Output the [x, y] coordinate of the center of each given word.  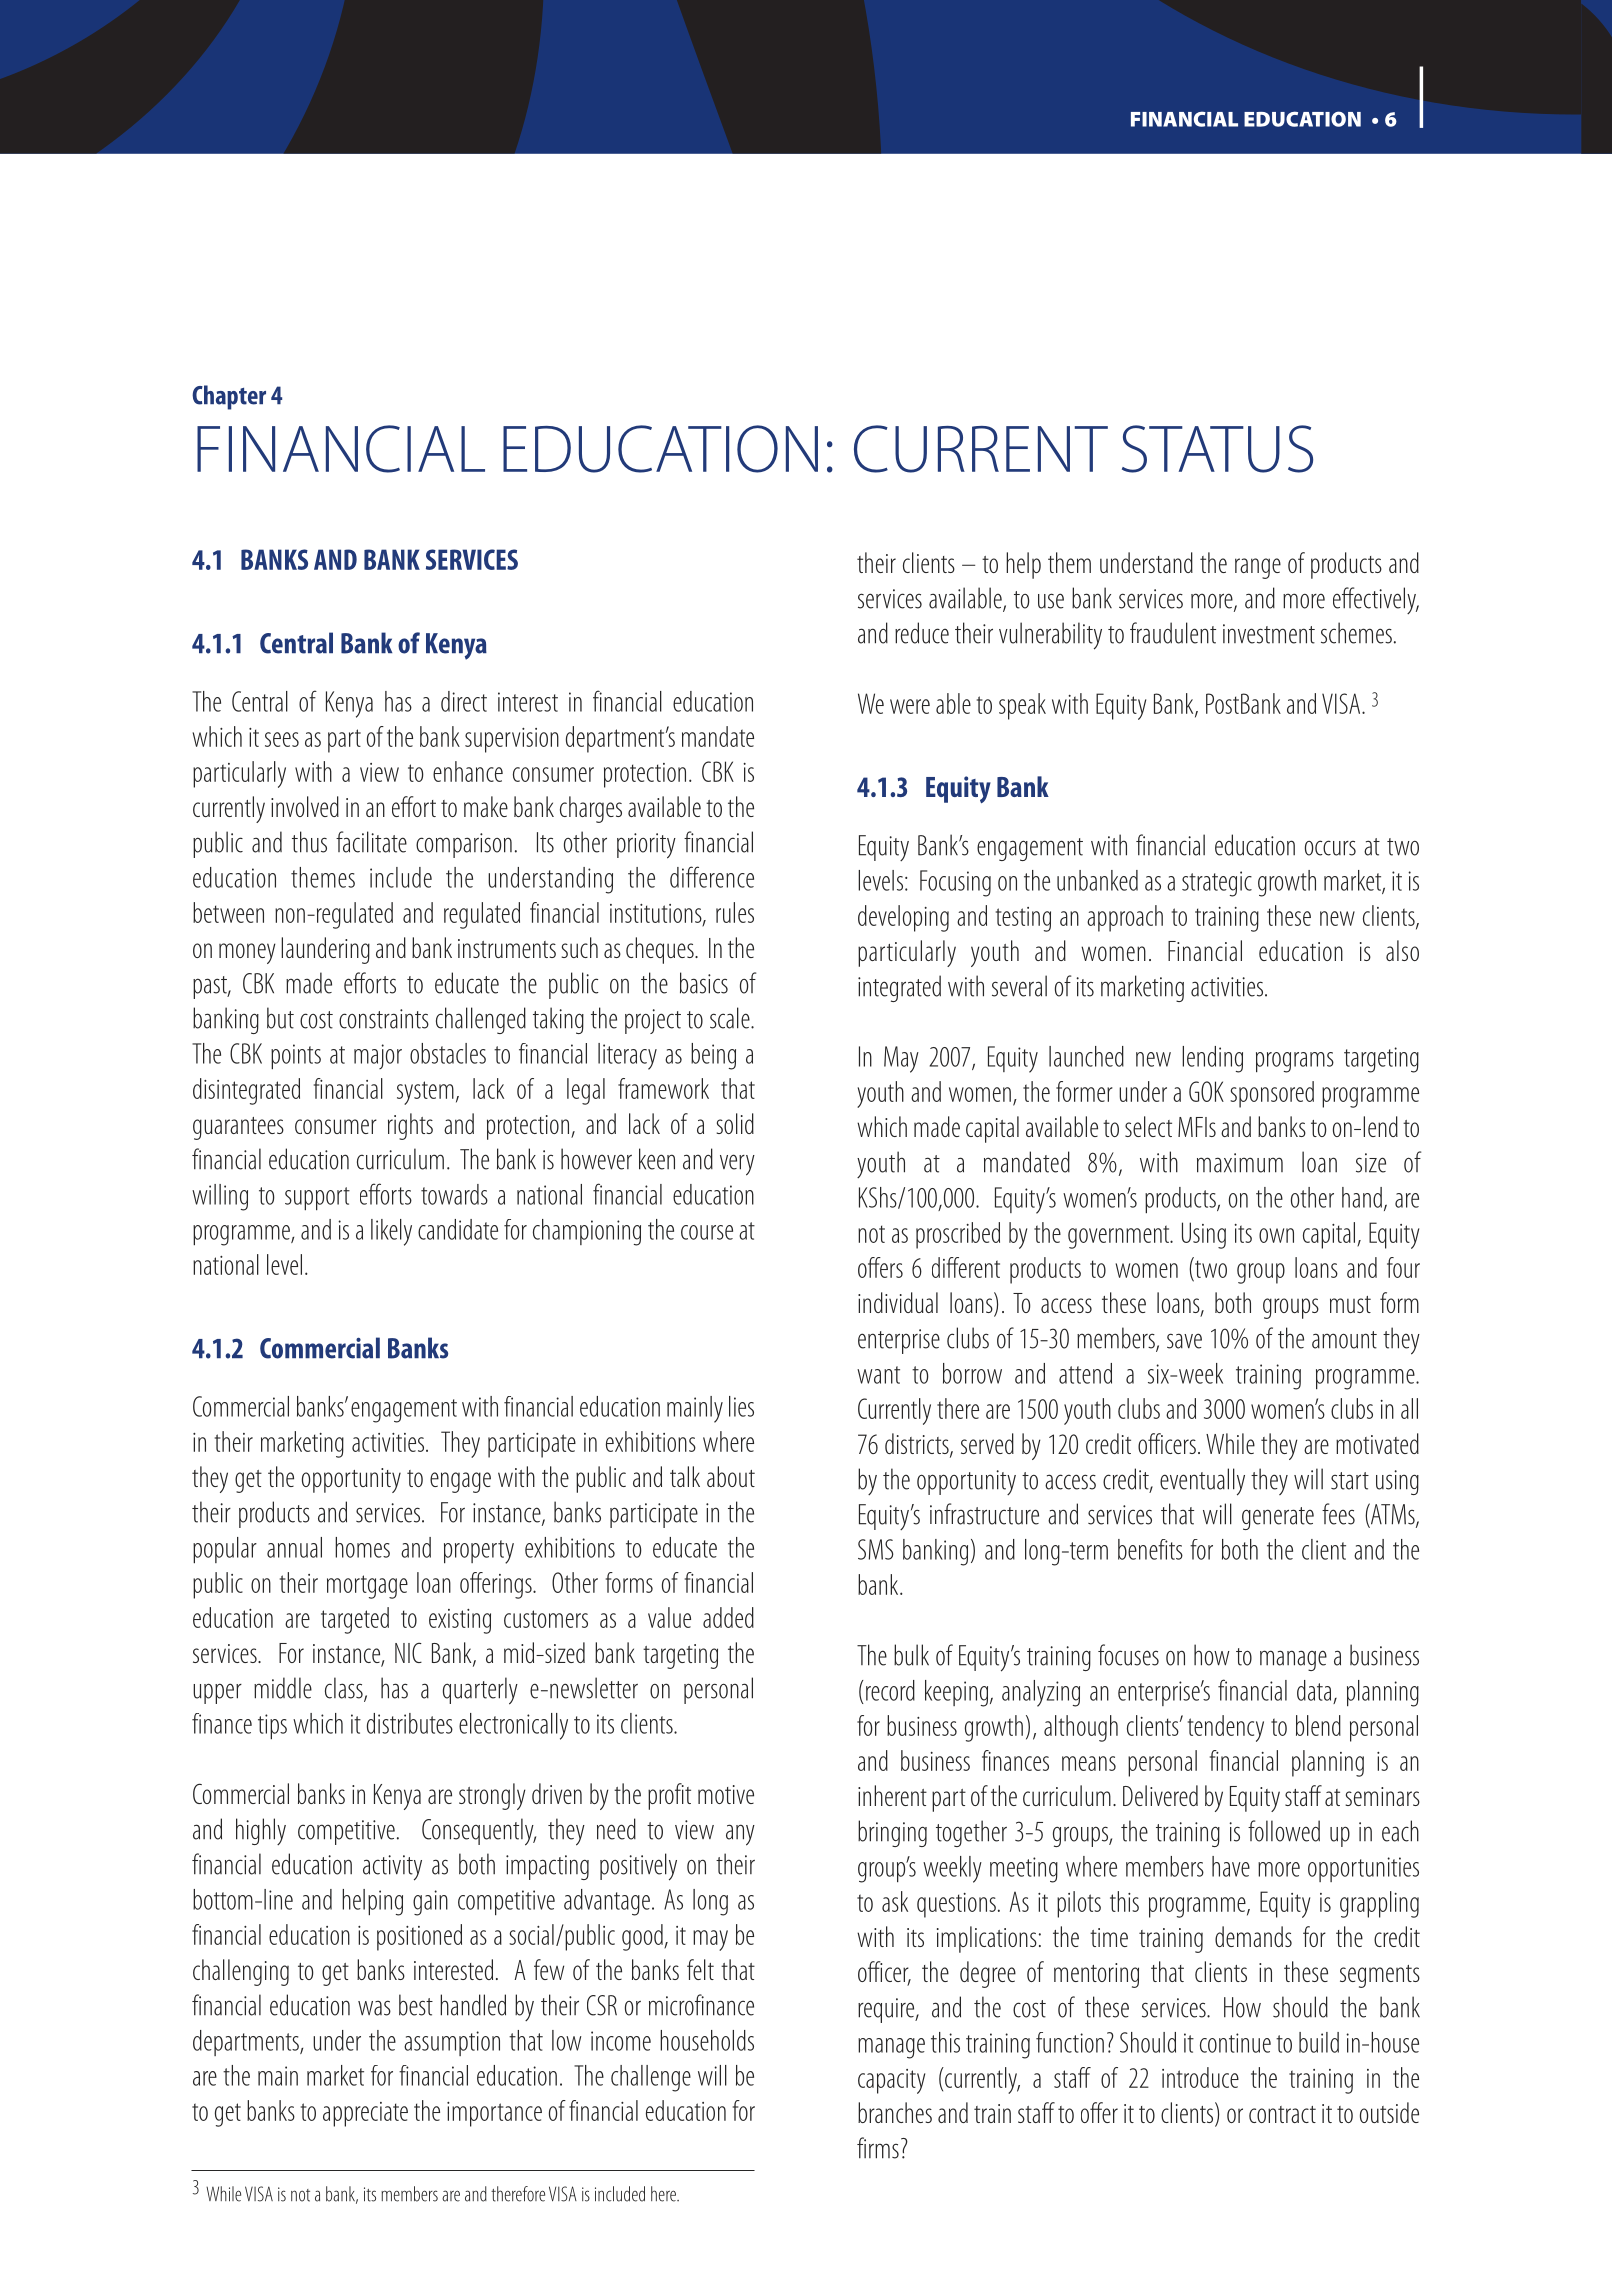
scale [731, 1018]
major [378, 1056]
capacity [891, 2081]
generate [1278, 1518]
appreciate [365, 2114]
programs [1295, 1062]
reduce [922, 633]
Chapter [229, 397]
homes [362, 1547]
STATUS [1217, 449]
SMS [876, 1549]
